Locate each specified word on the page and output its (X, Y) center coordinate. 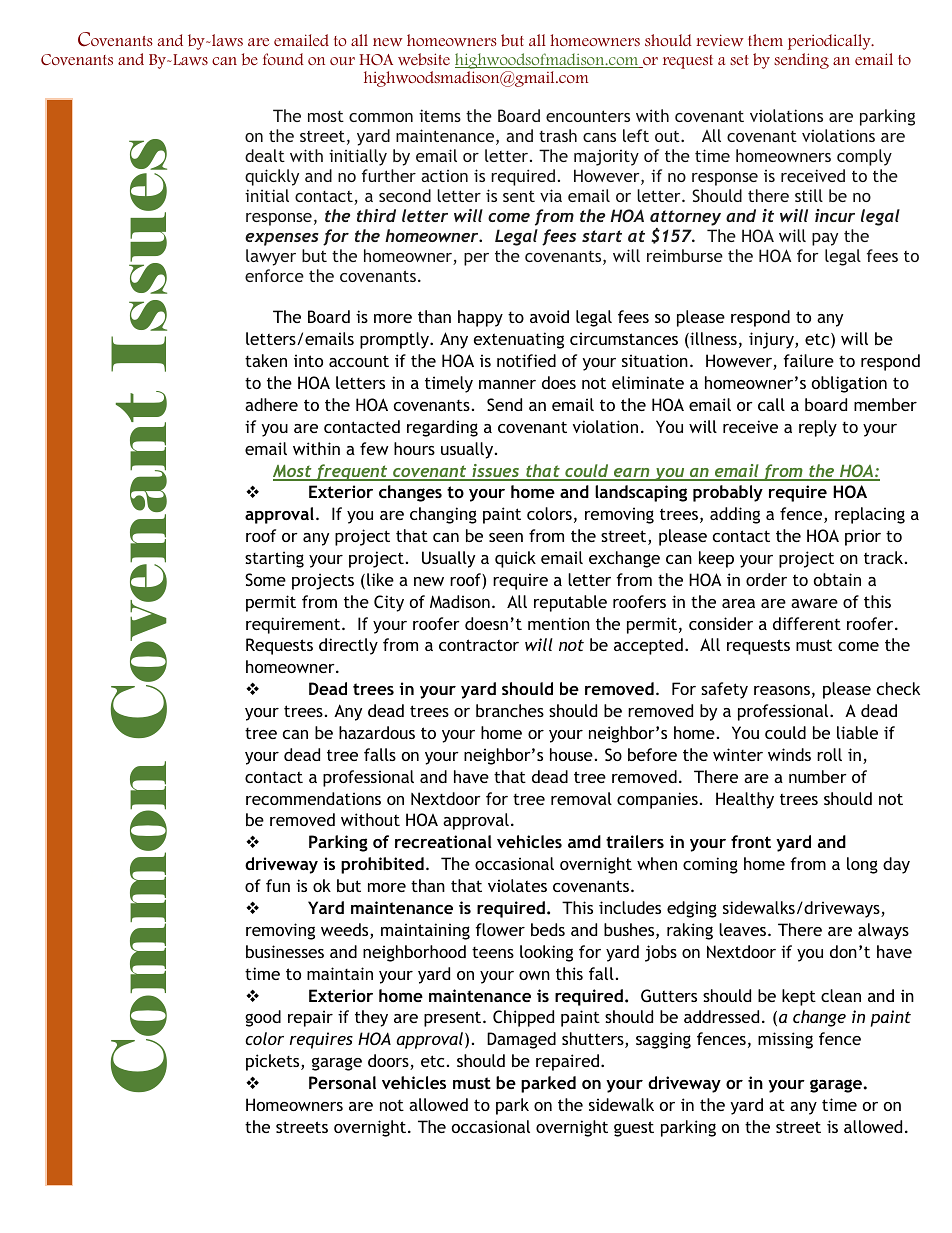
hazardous (377, 732)
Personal (342, 1082)
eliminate (648, 382)
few (374, 448)
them (765, 40)
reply (818, 428)
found (283, 59)
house (571, 754)
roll (829, 754)
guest (634, 1129)
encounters (588, 116)
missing (785, 1040)
